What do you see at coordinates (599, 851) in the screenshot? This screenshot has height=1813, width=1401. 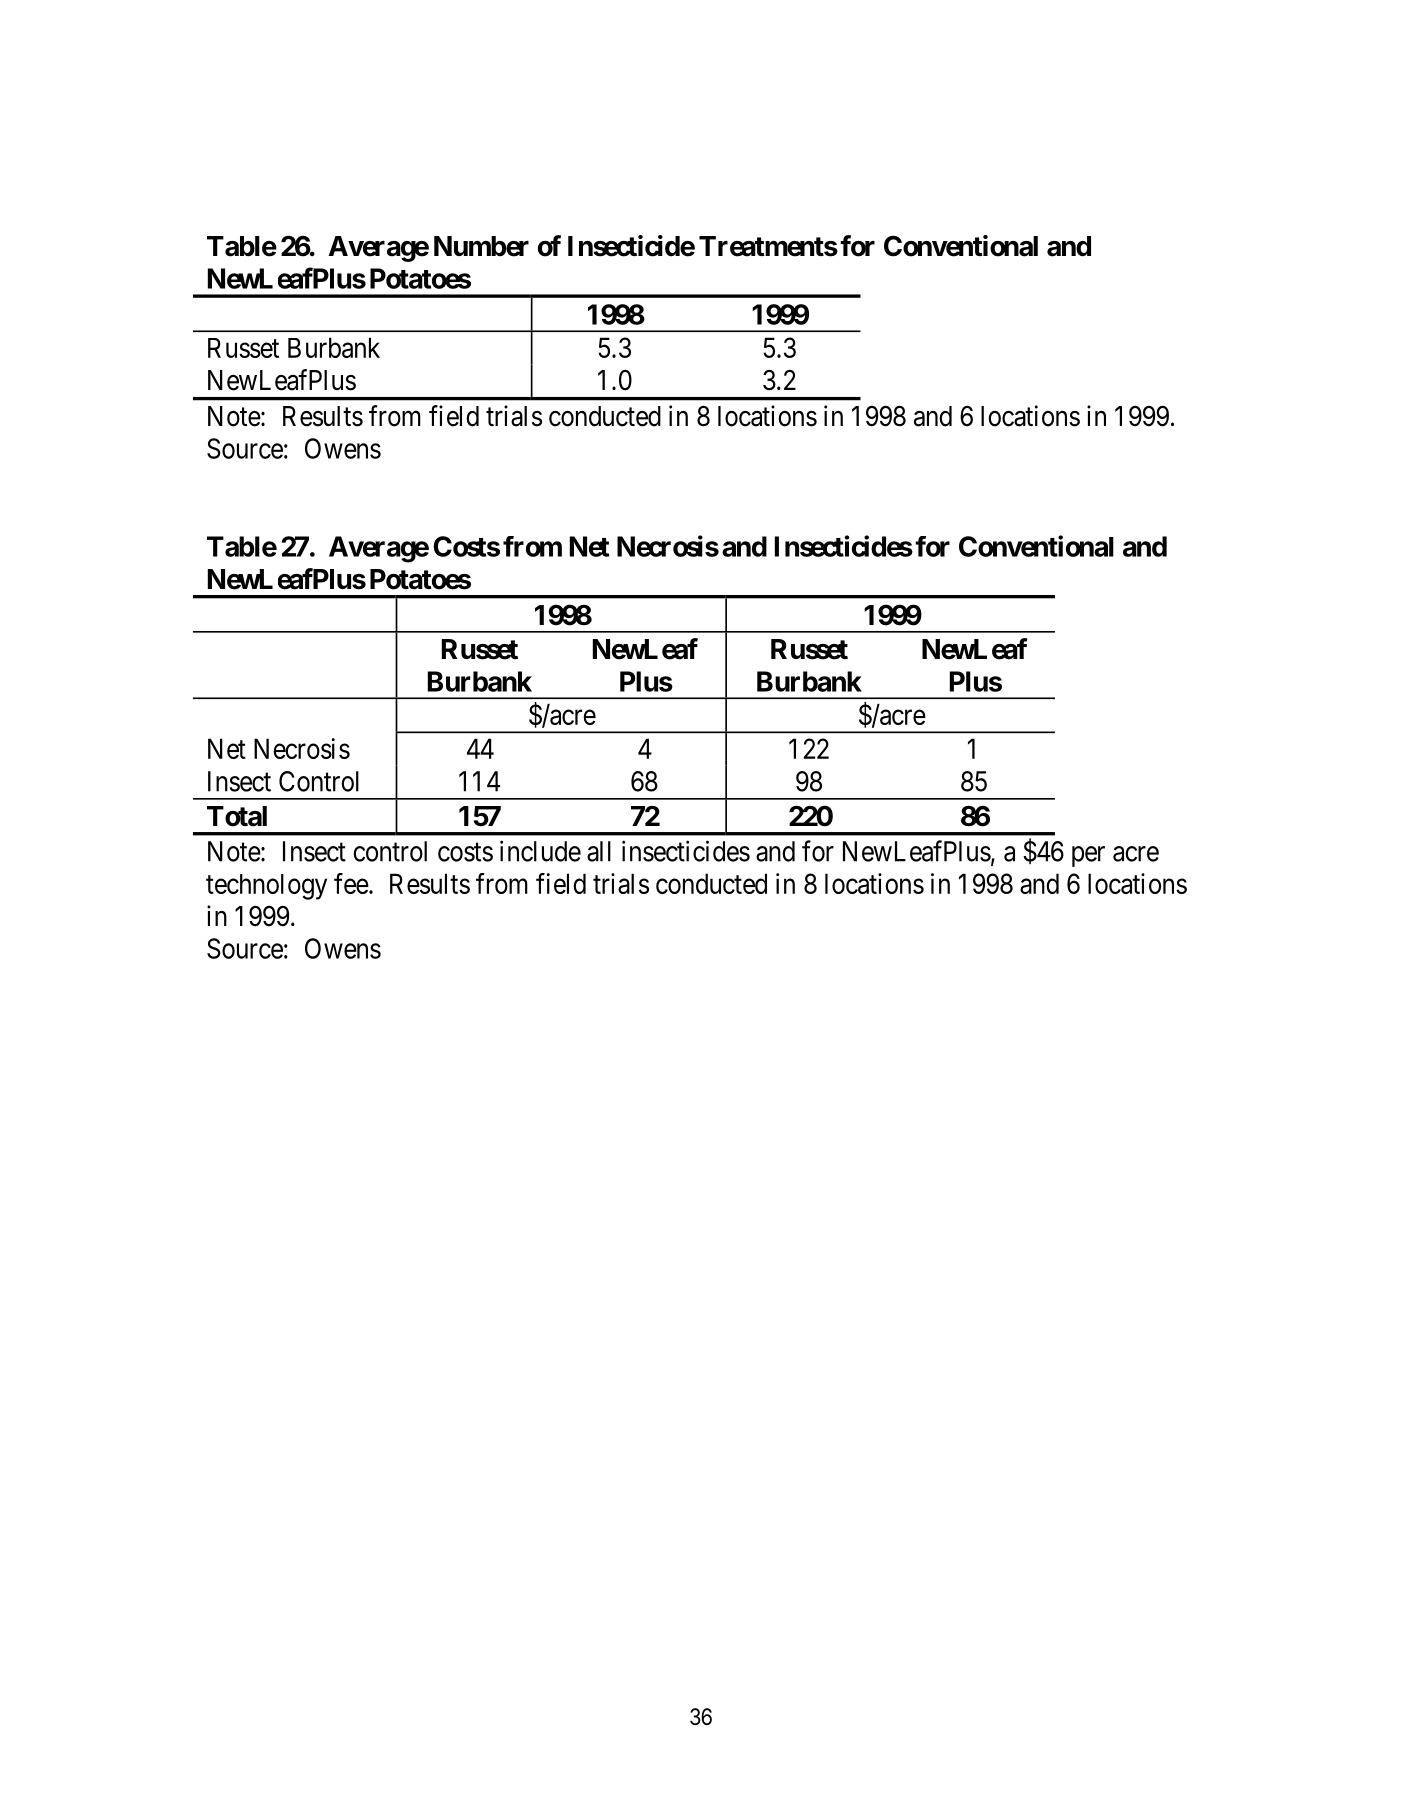 I see `all` at bounding box center [599, 851].
